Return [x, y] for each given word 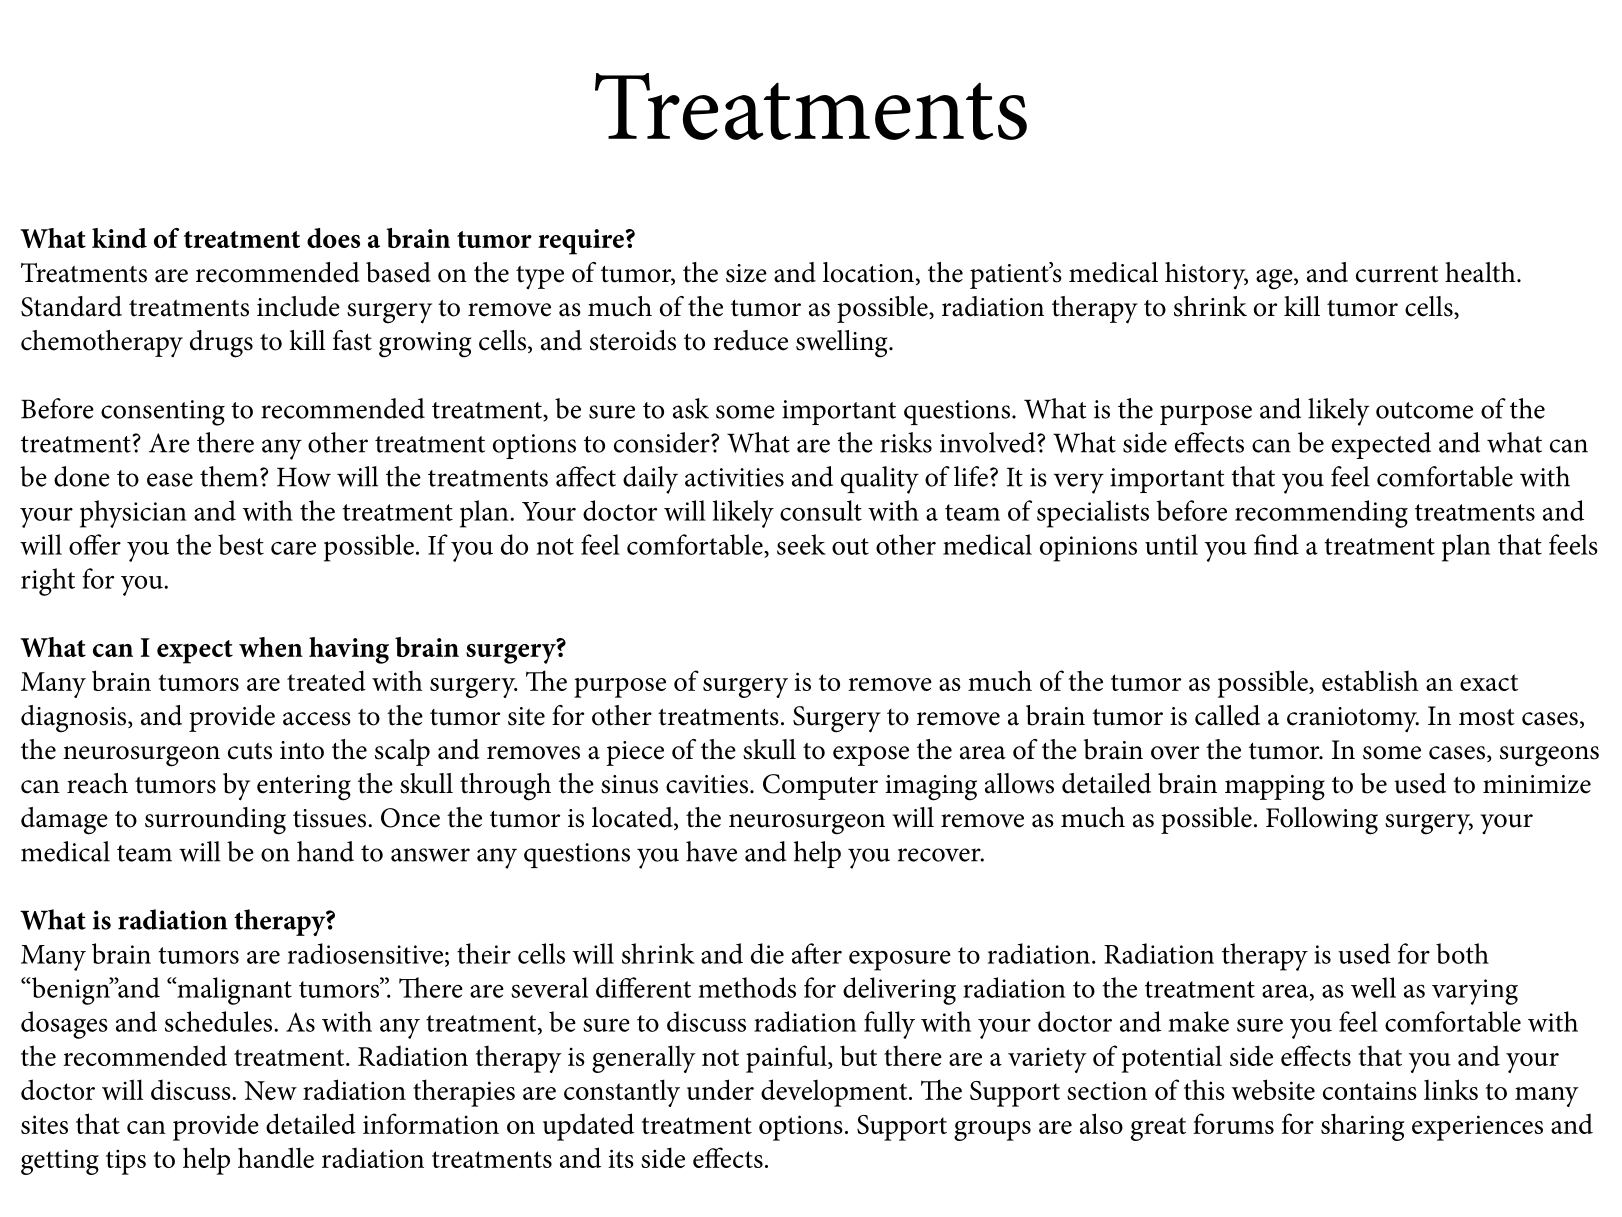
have [711, 851]
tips [126, 1162]
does [333, 238]
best [241, 544]
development [835, 1093]
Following [1322, 821]
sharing [1363, 1127]
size [746, 273]
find [1276, 544]
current [1397, 274]
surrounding [215, 821]
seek [801, 544]
